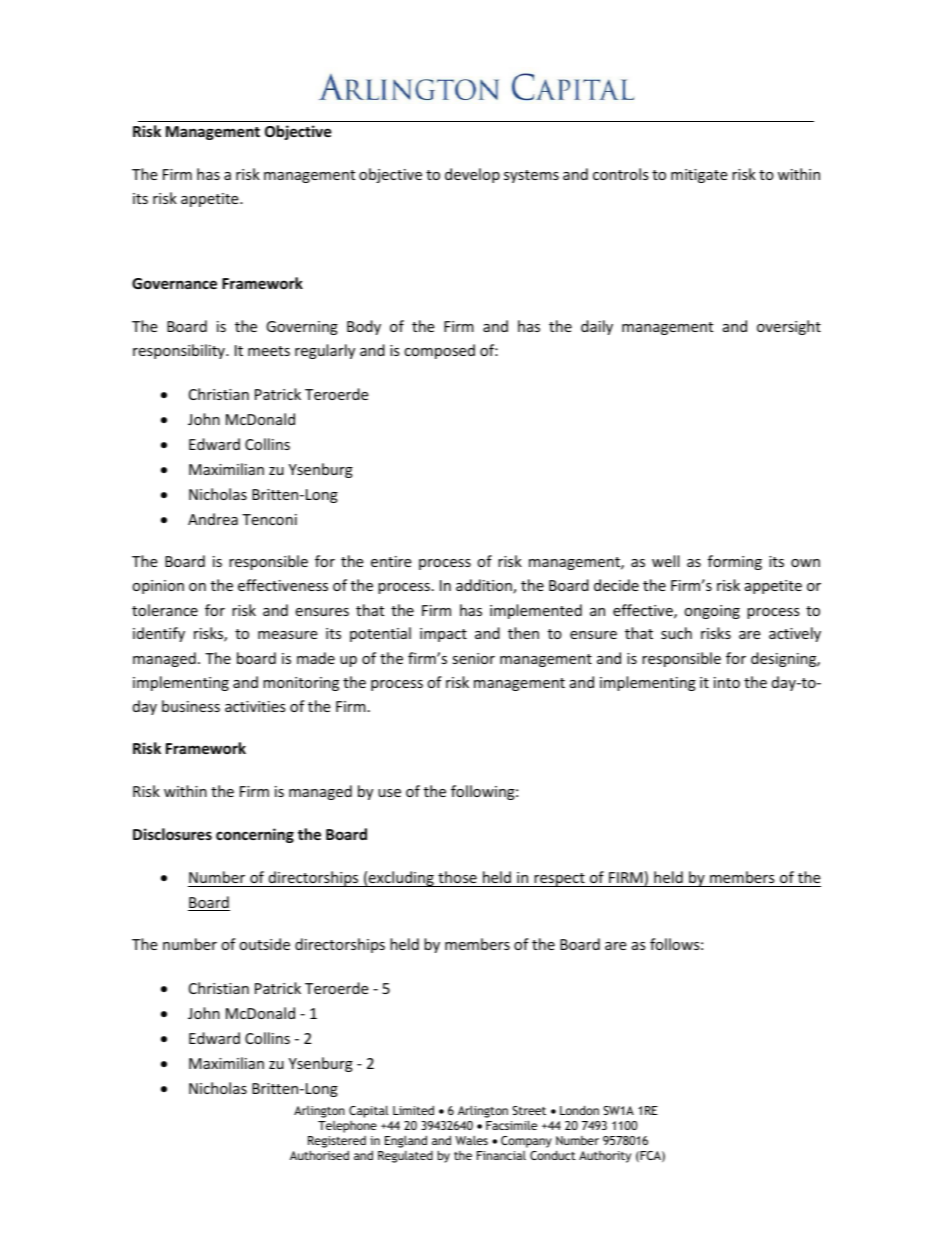  What do you see at coordinates (727, 682) in the screenshot?
I see `into` at bounding box center [727, 682].
